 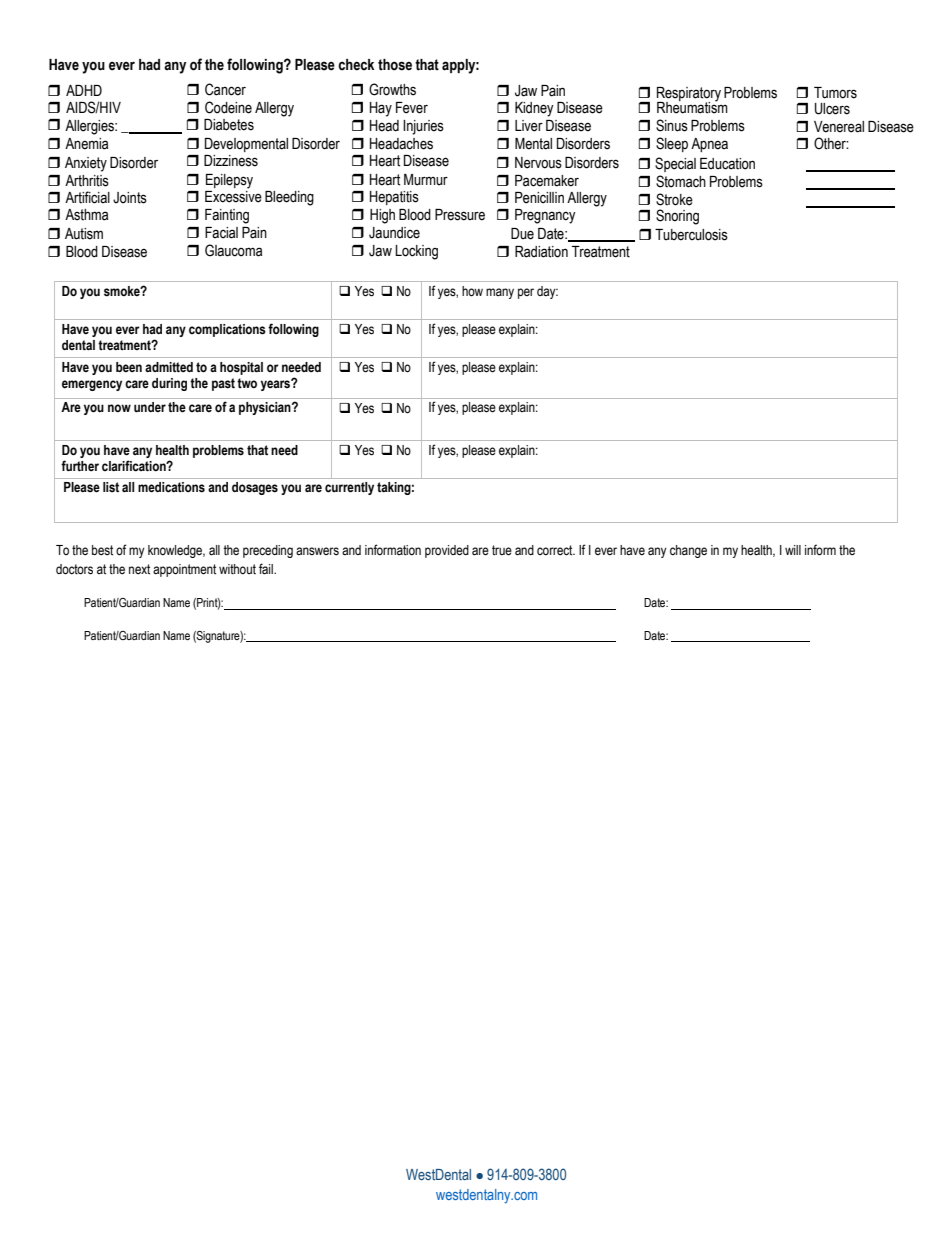 What do you see at coordinates (691, 235) in the screenshot?
I see `Tuberculosis` at bounding box center [691, 235].
